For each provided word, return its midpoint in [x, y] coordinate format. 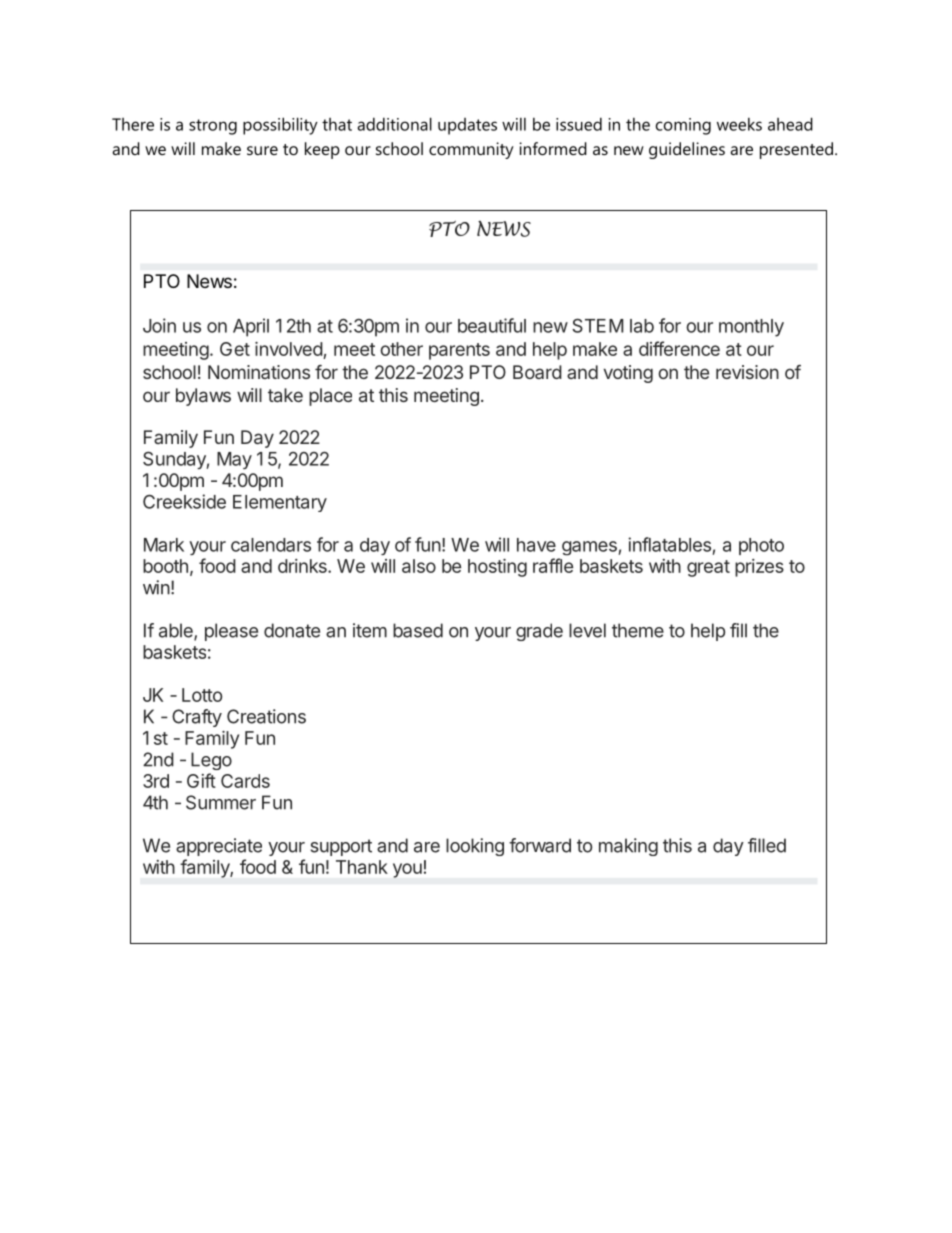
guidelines [687, 150]
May [234, 460]
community [471, 150]
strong [213, 127]
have [536, 545]
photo [761, 546]
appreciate [219, 847]
